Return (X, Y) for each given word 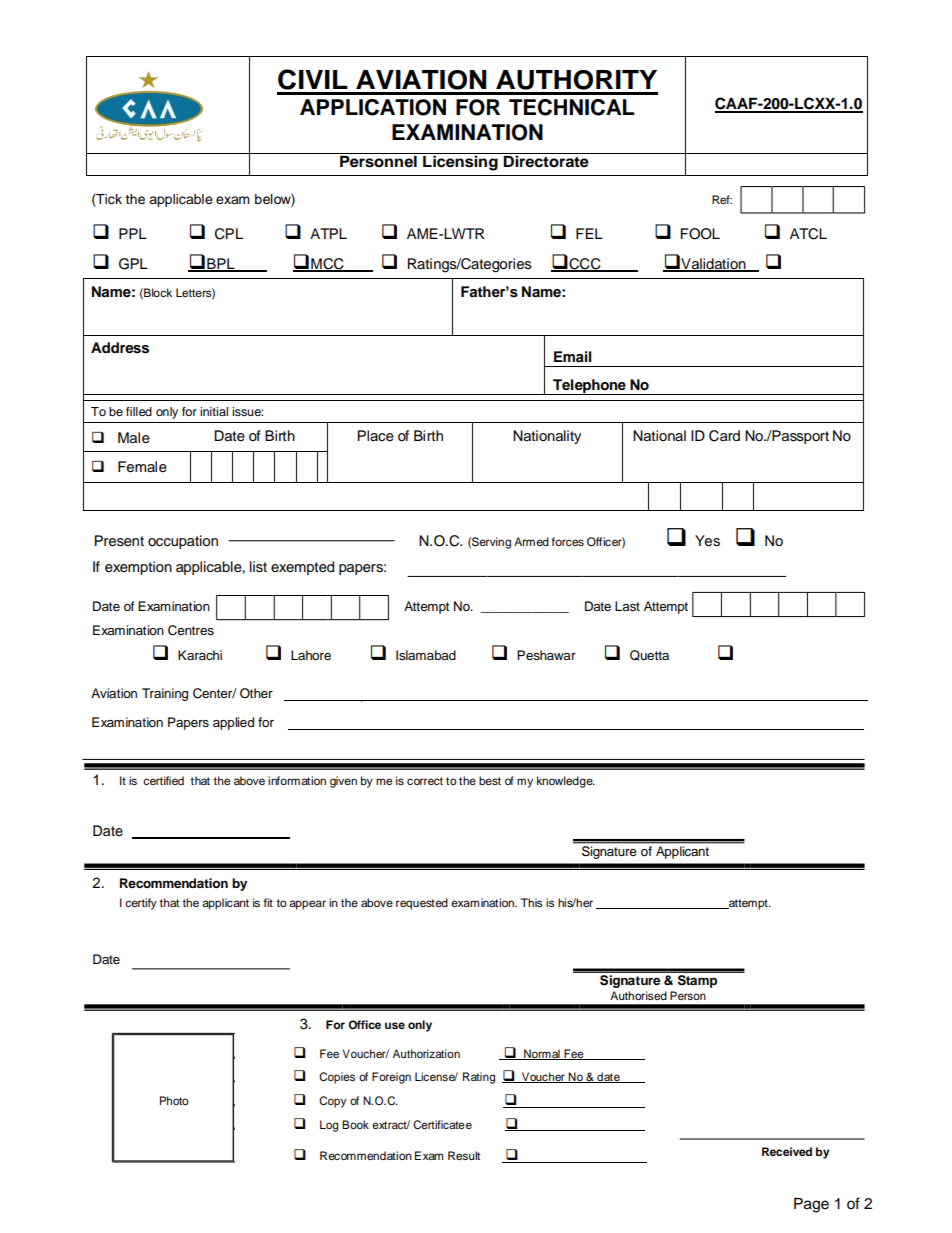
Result (464, 1155)
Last (627, 606)
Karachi (200, 655)
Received (787, 1151)
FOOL (700, 234)
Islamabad (426, 655)
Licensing (460, 163)
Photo (174, 1100)
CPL (229, 234)
